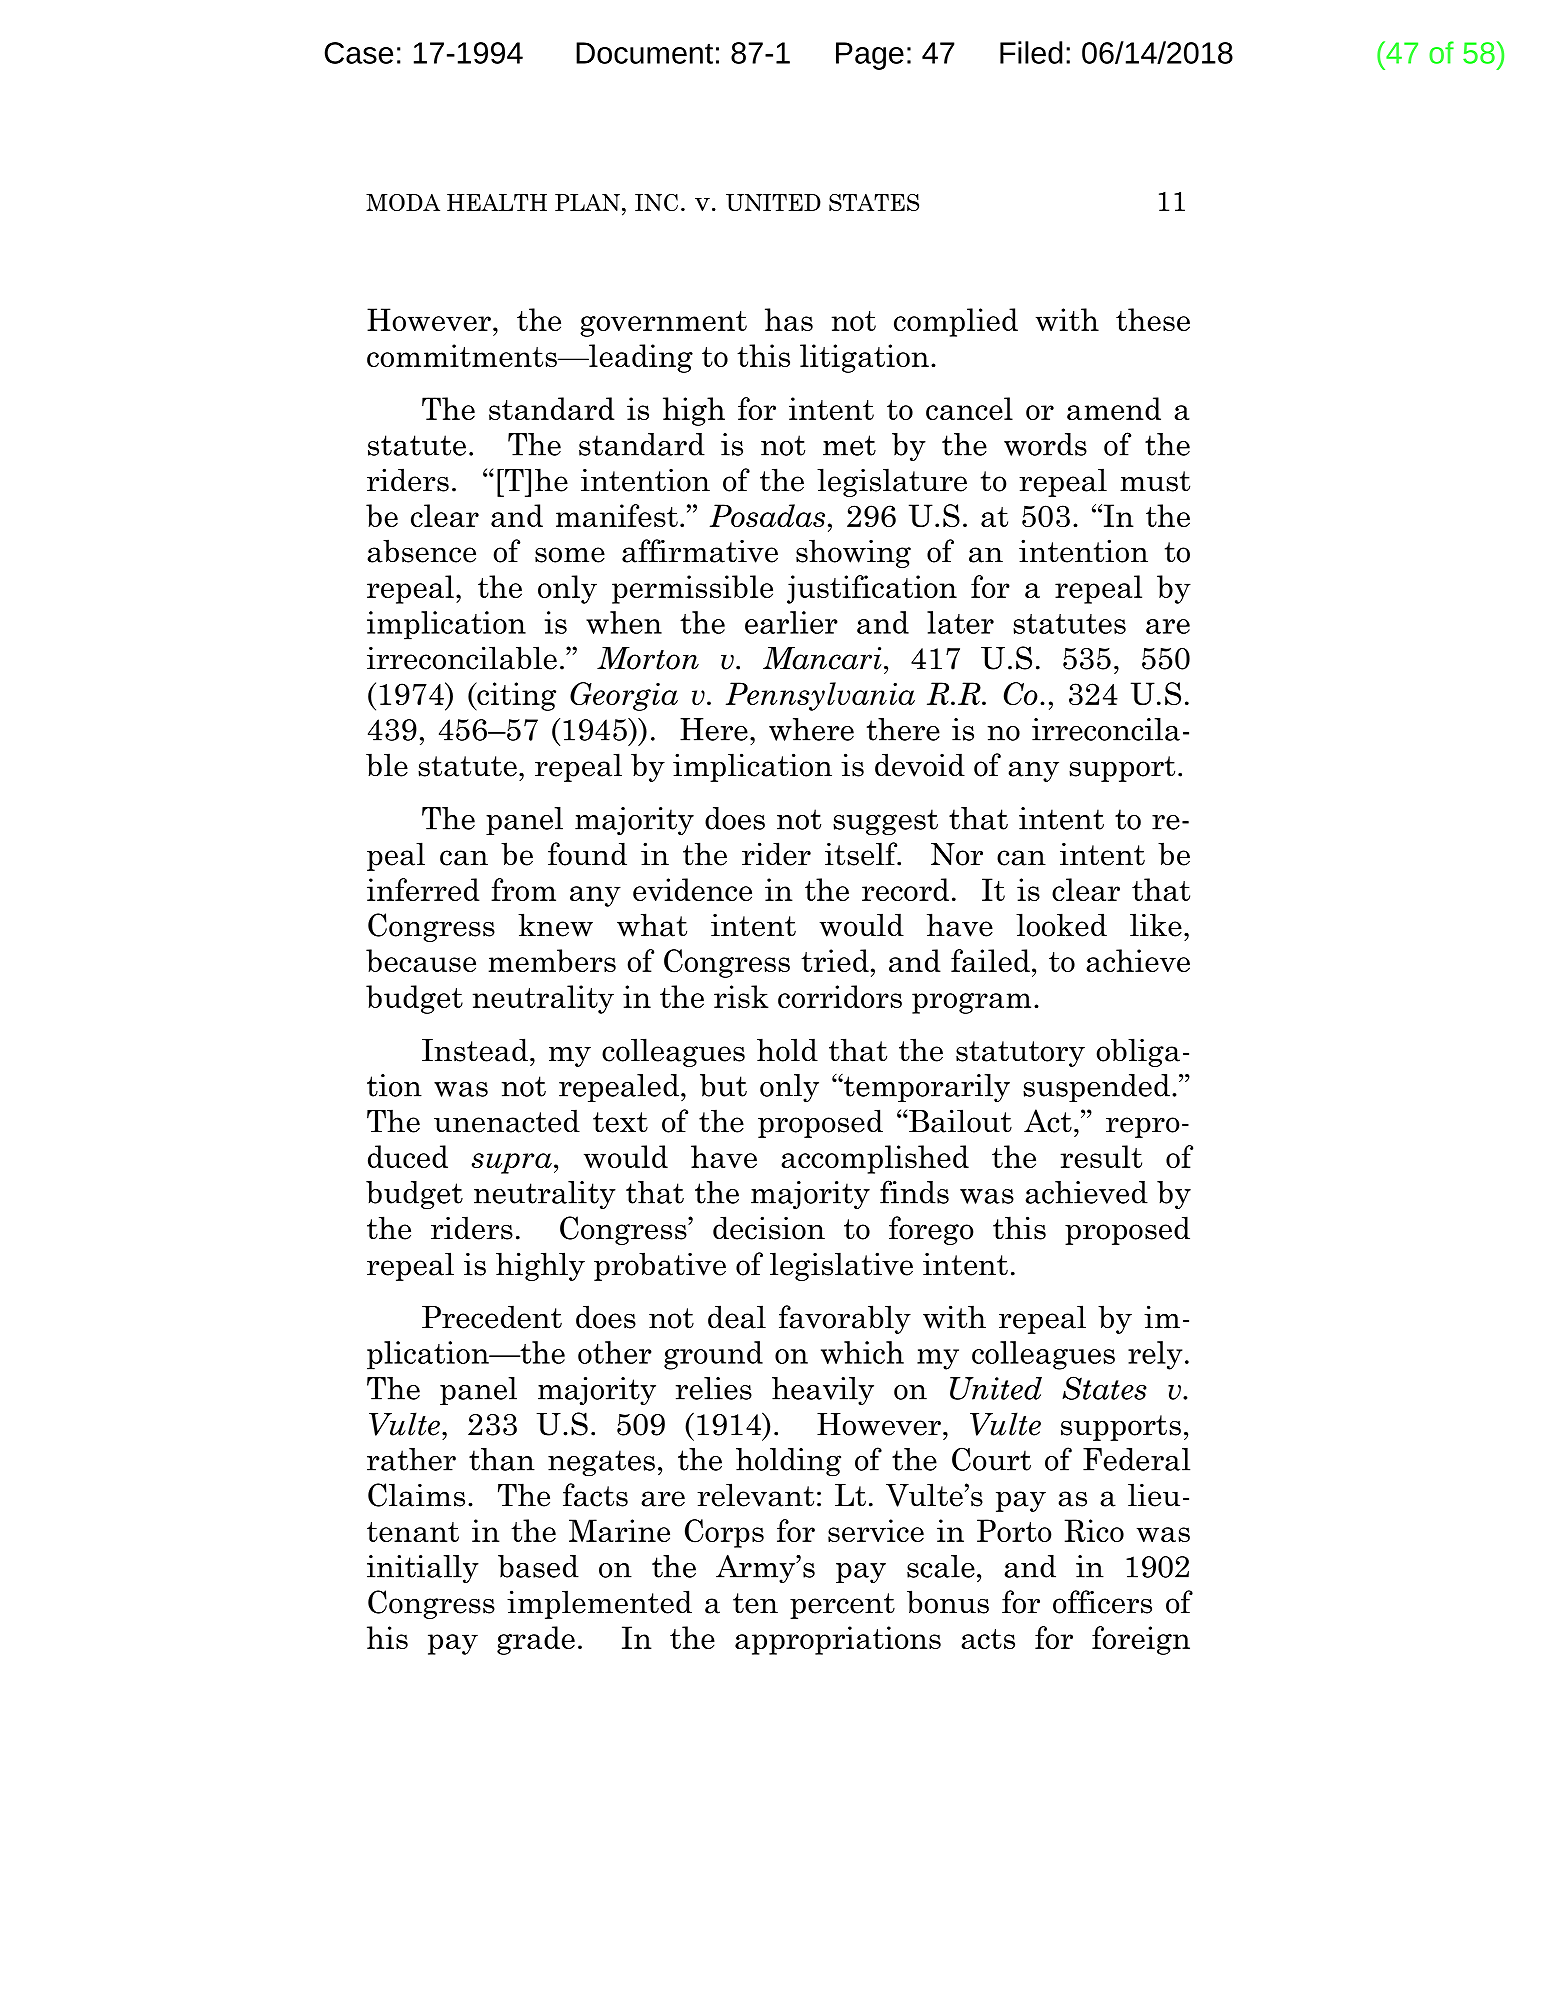 The image size is (1557, 2015). What do you see at coordinates (724, 1533) in the screenshot?
I see `Corps` at bounding box center [724, 1533].
